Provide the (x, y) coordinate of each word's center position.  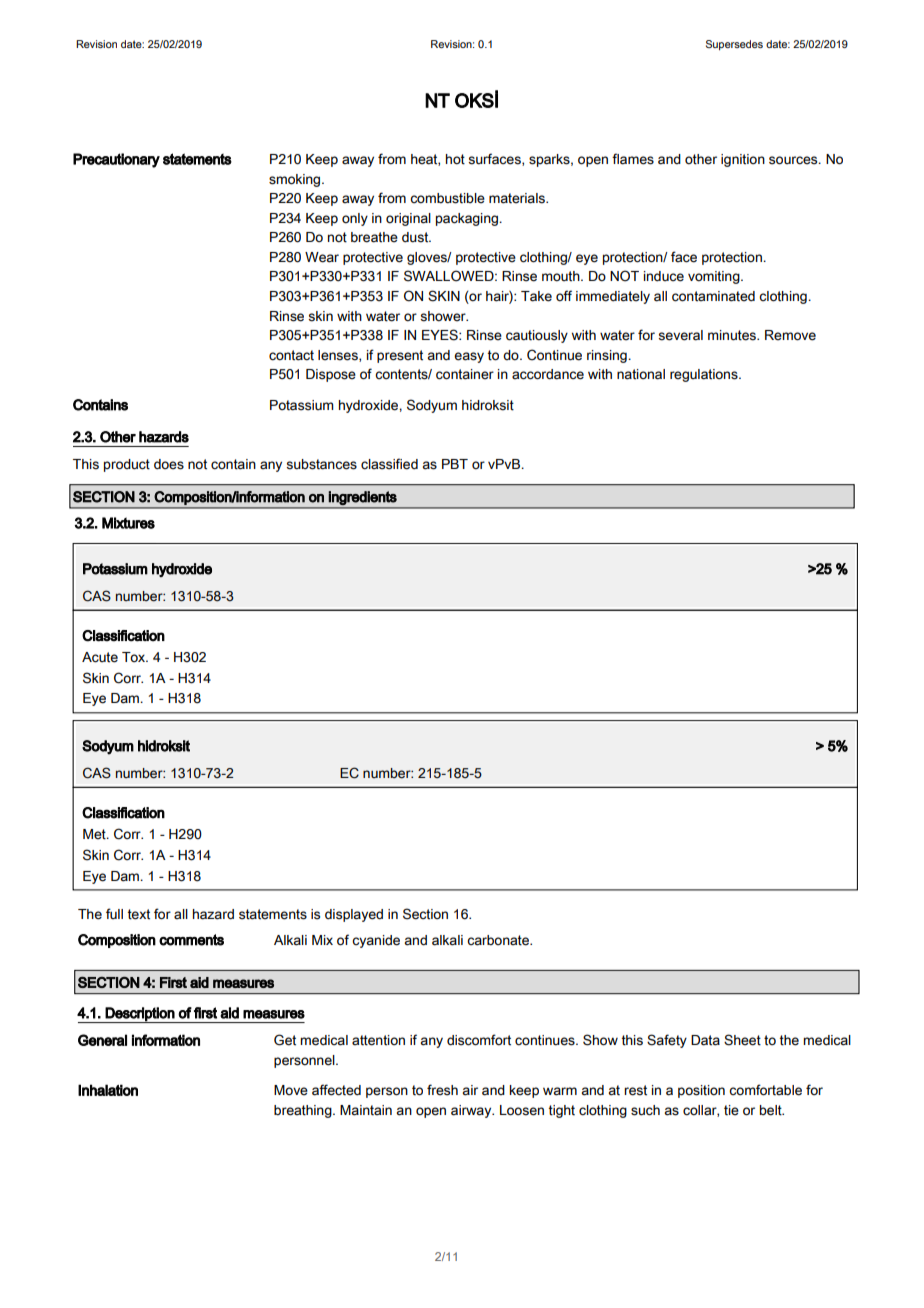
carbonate (499, 940)
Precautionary (116, 160)
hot (455, 159)
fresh (442, 1090)
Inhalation (108, 1090)
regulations (705, 375)
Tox (135, 657)
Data (705, 1040)
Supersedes (734, 45)
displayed (354, 915)
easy (469, 357)
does (169, 464)
